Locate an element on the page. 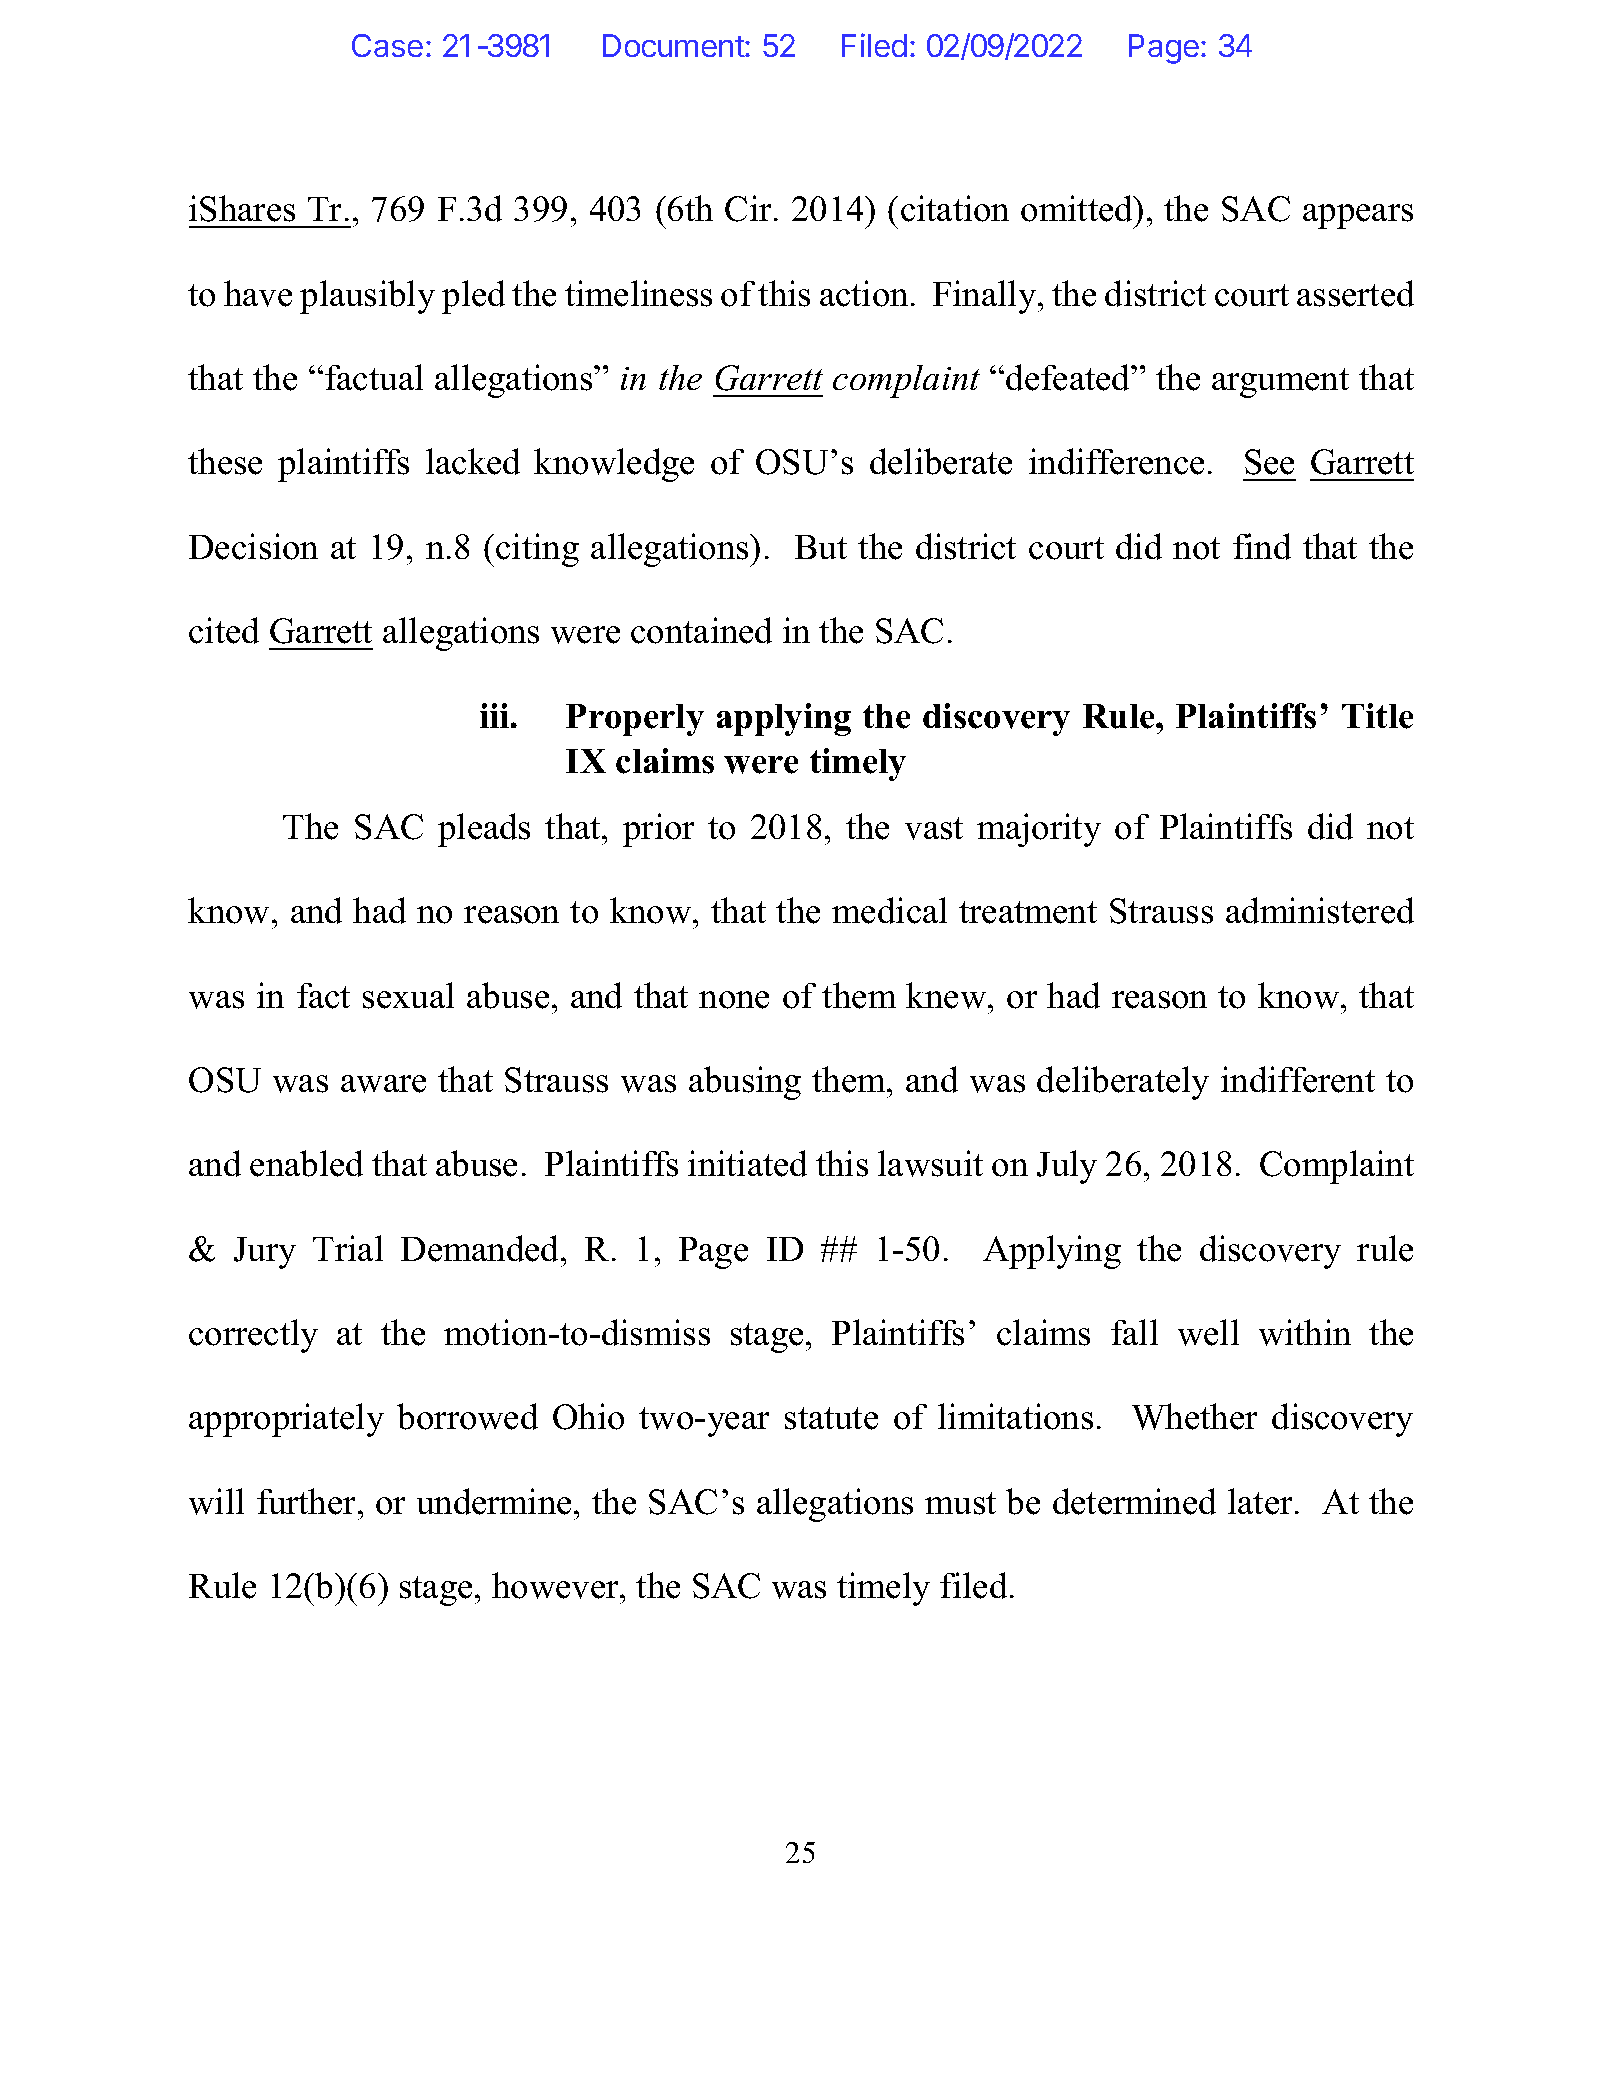 Image resolution: width=1603 pixels, height=2074 pixels. must is located at coordinates (960, 1503).
